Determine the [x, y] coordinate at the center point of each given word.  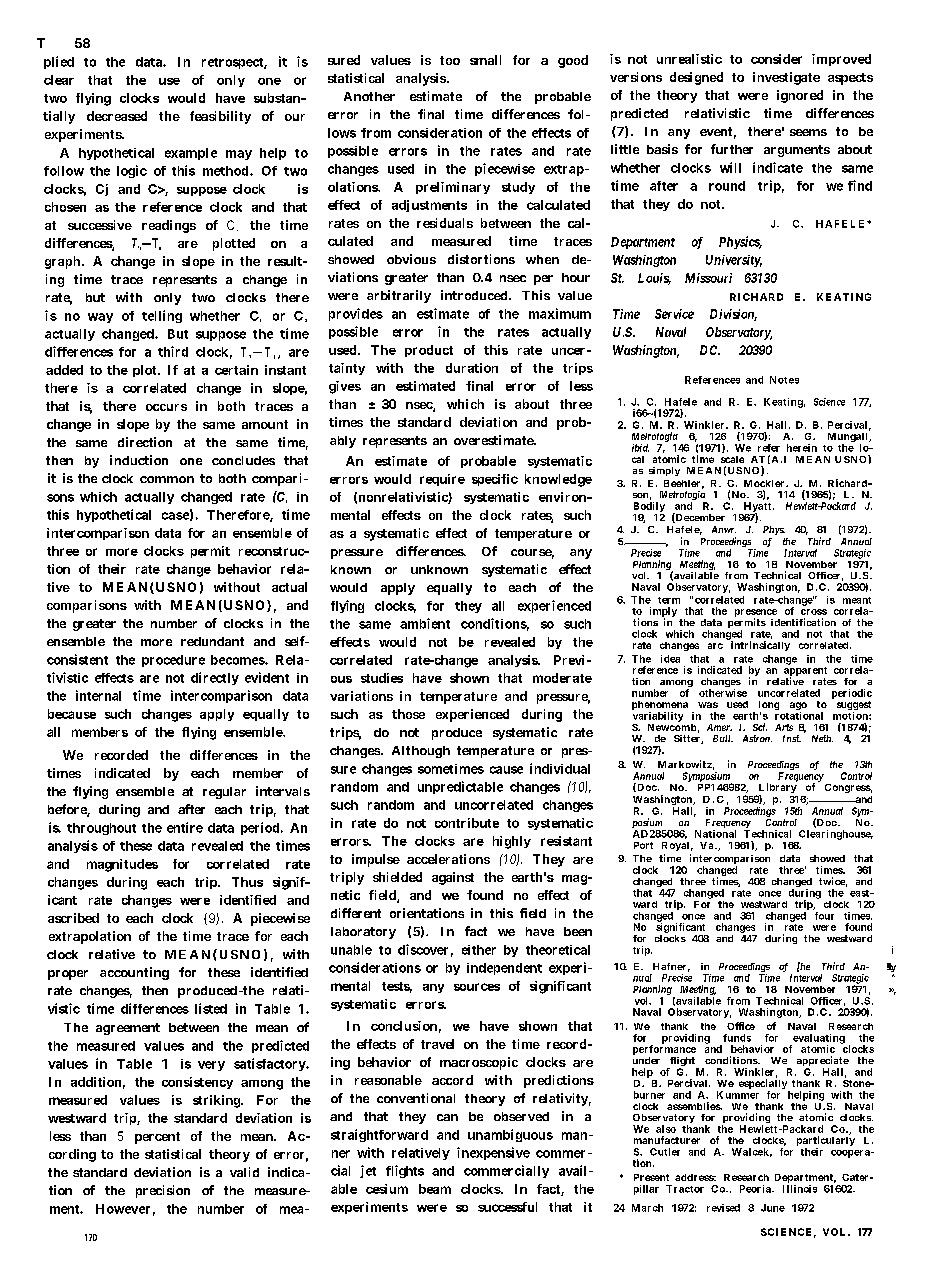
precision [163, 1191]
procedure [173, 661]
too [450, 60]
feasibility [220, 117]
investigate [786, 78]
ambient [425, 623]
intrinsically [760, 646]
